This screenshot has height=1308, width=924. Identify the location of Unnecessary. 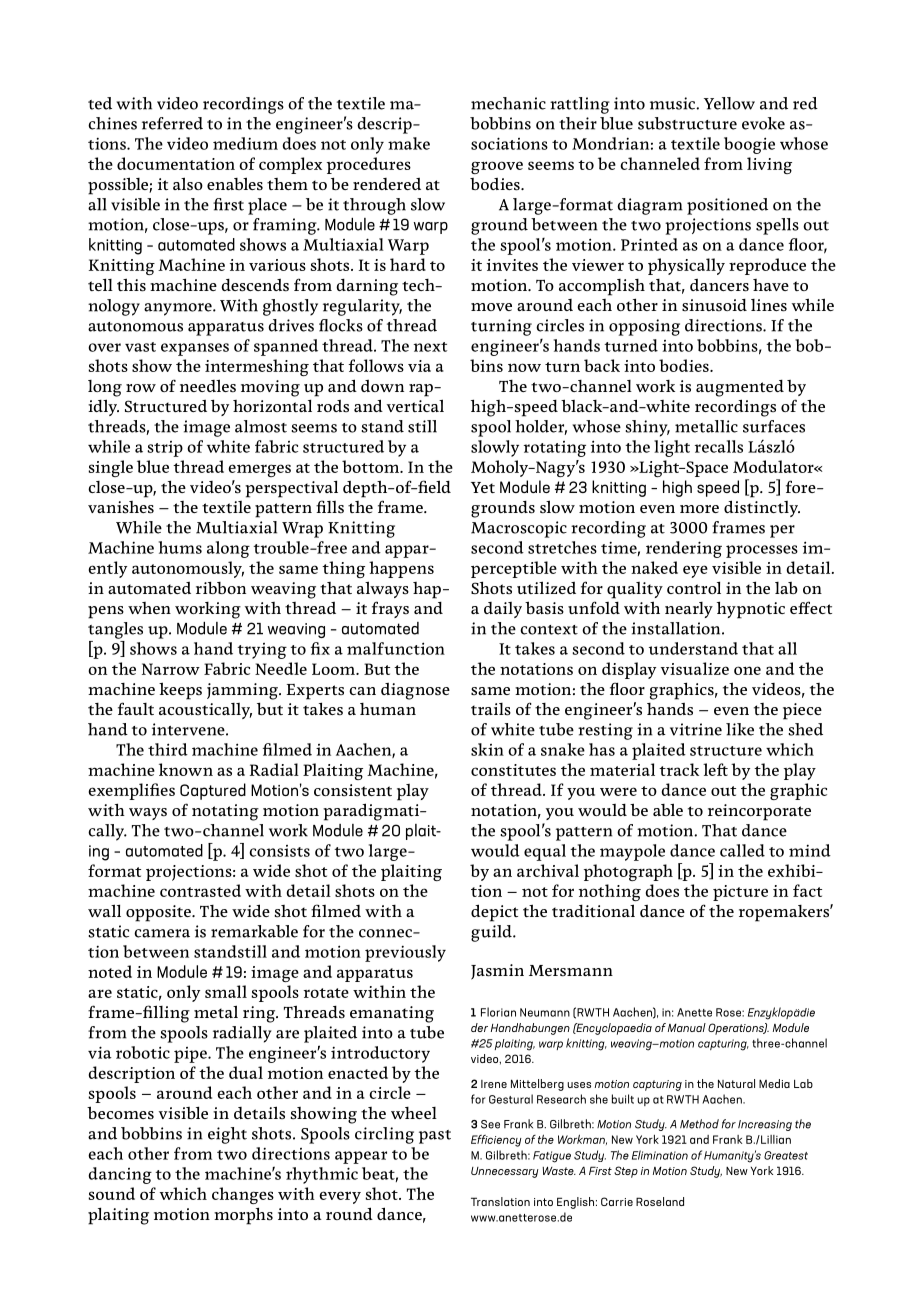
(505, 1172).
